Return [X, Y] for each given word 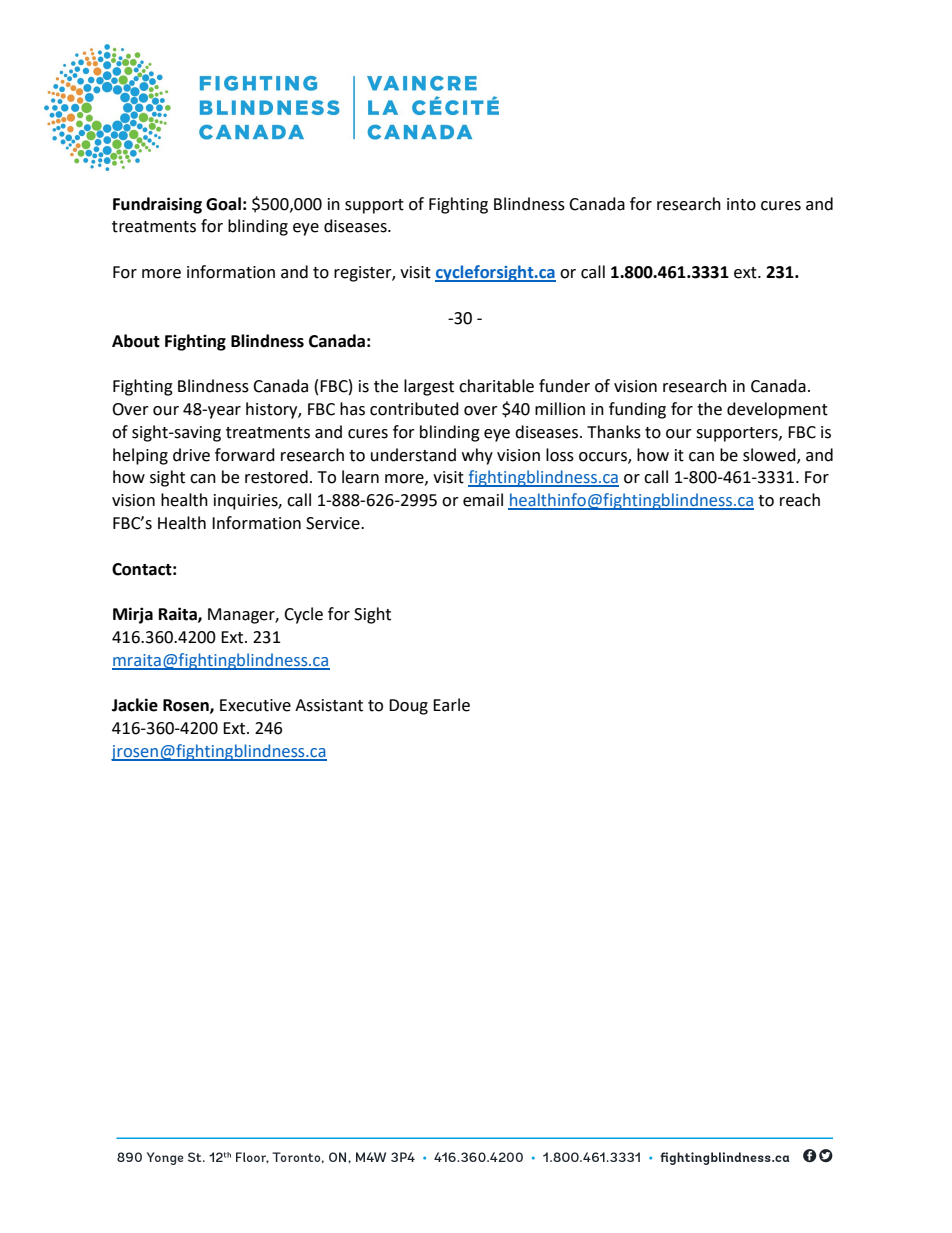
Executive [255, 705]
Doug [408, 707]
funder [564, 386]
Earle [451, 705]
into [741, 204]
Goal [223, 204]
